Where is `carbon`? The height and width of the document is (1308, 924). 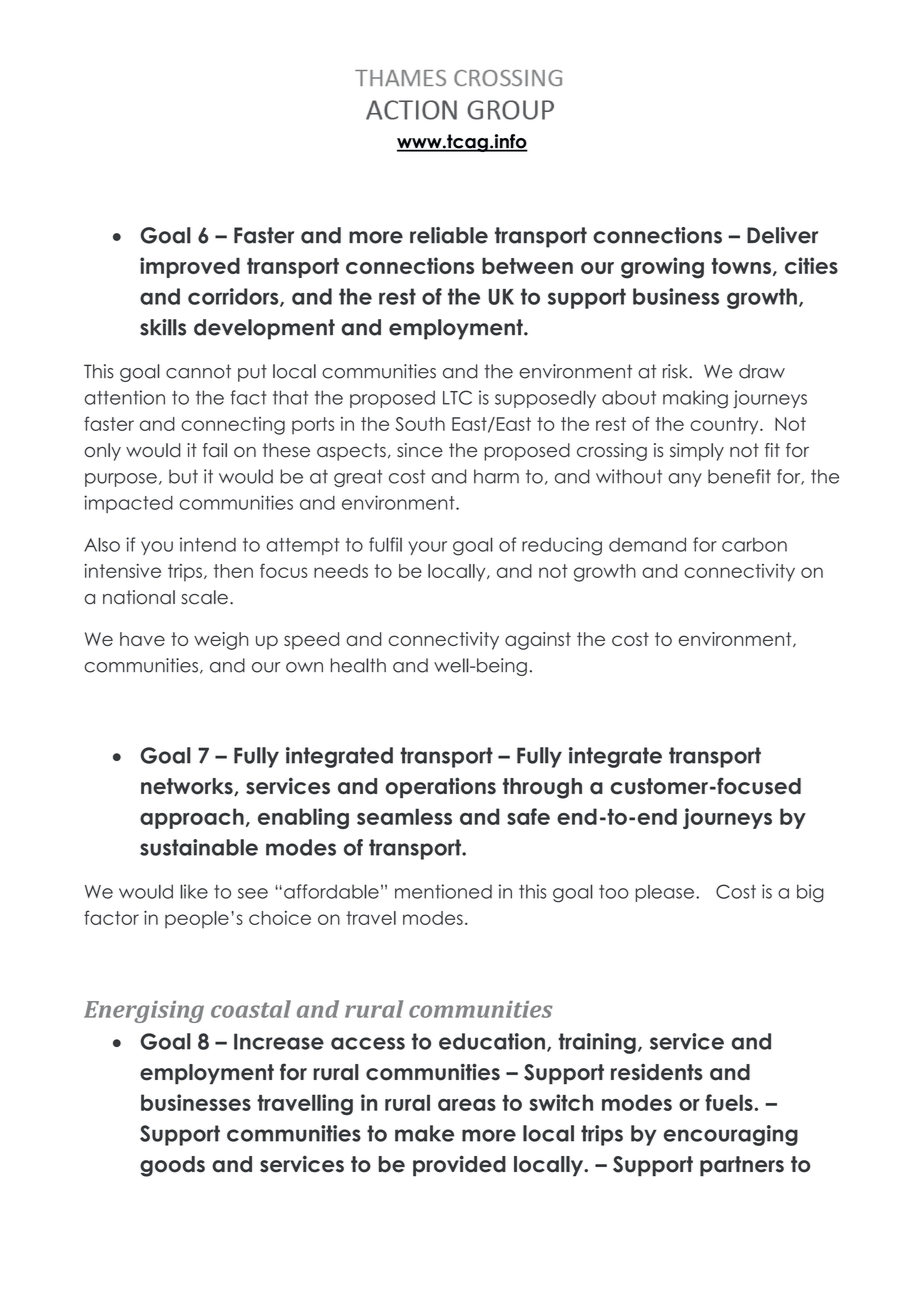
carbon is located at coordinates (754, 544).
